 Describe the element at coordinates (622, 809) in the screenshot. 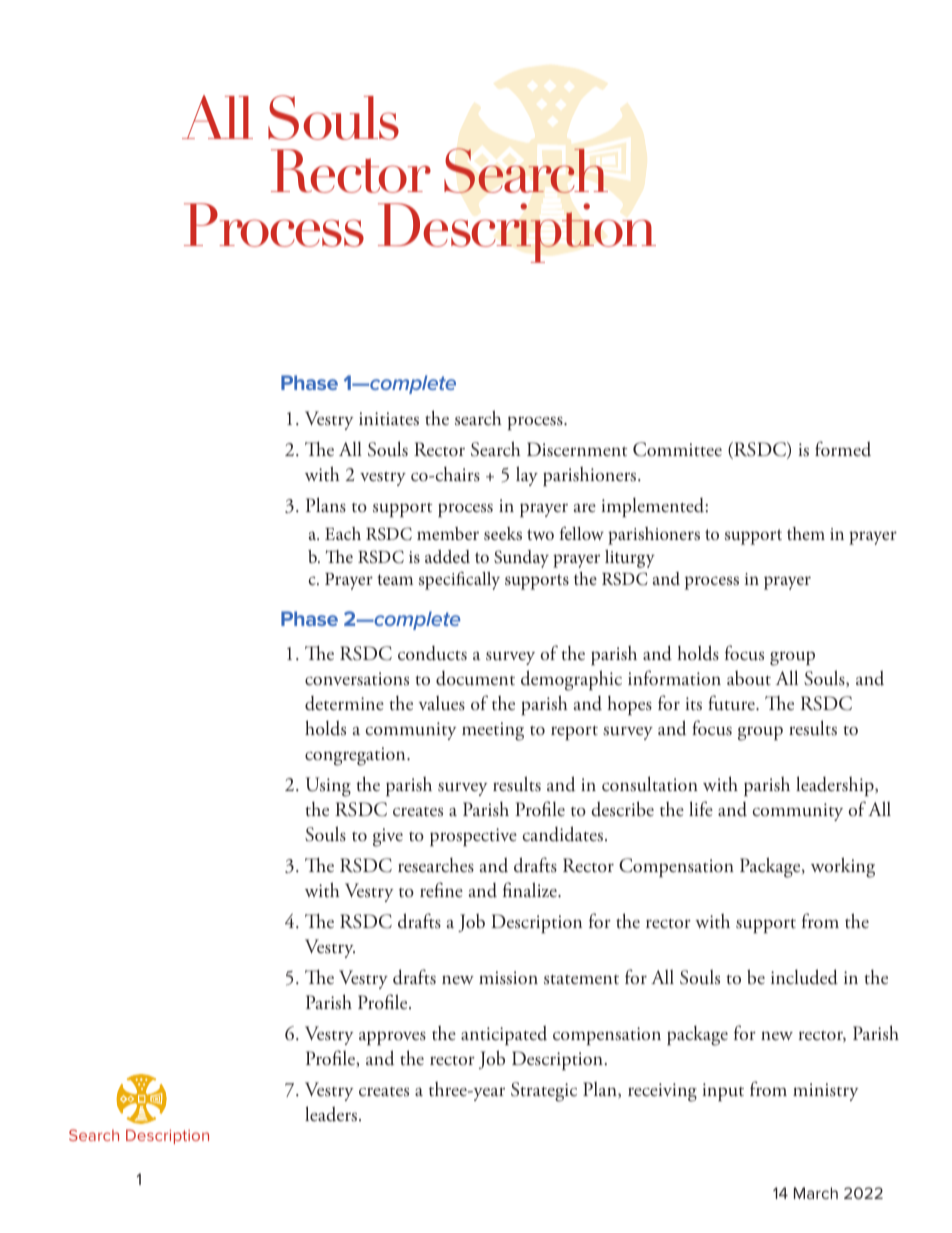

I see `describe` at that location.
